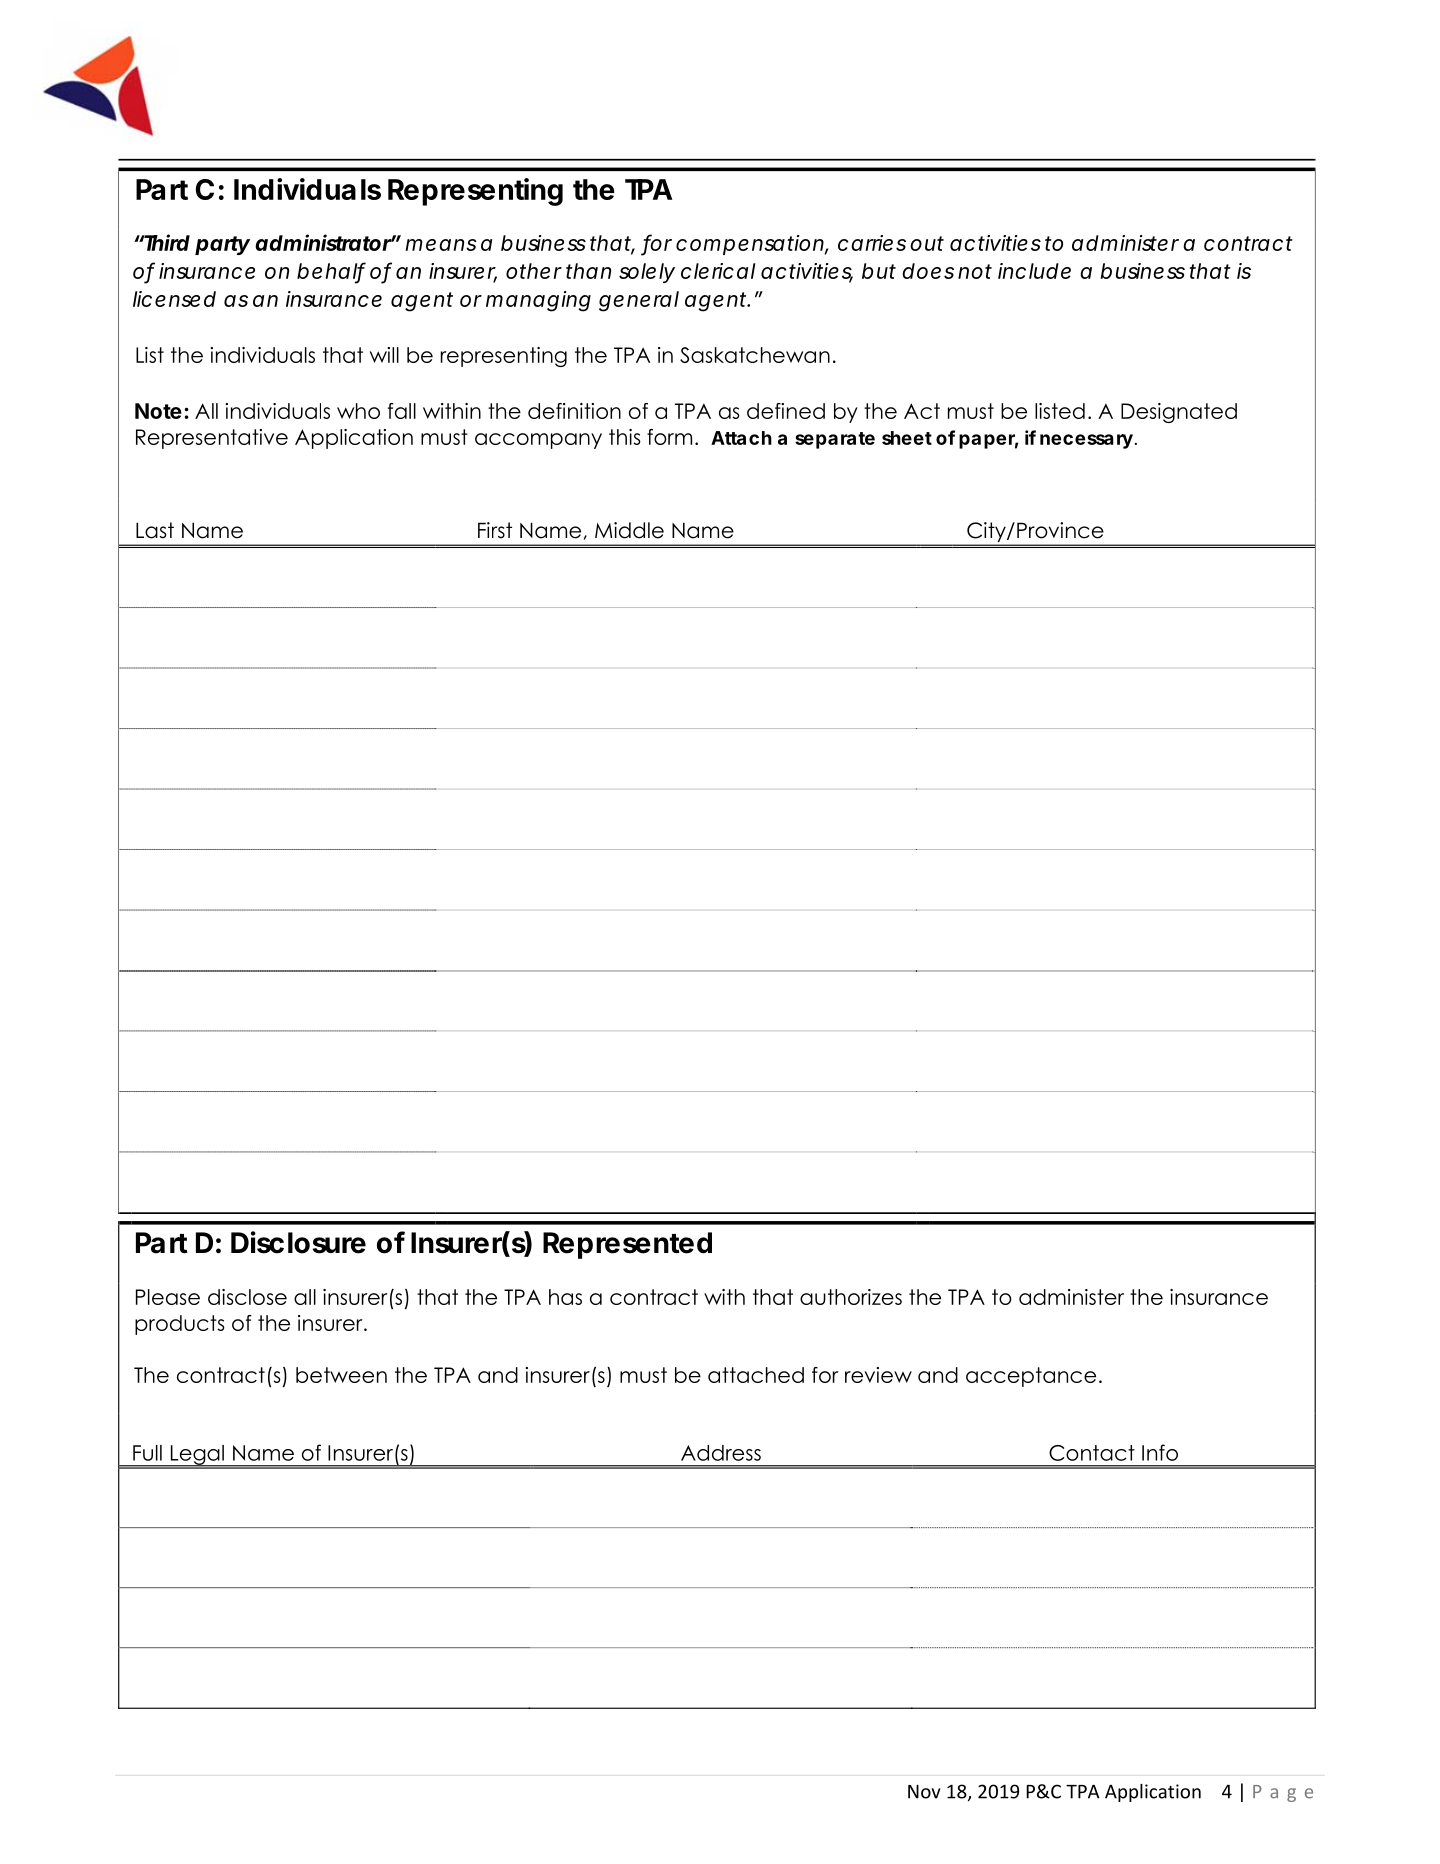  Describe the element at coordinates (331, 271) in the image. I see `behalf` at that location.
